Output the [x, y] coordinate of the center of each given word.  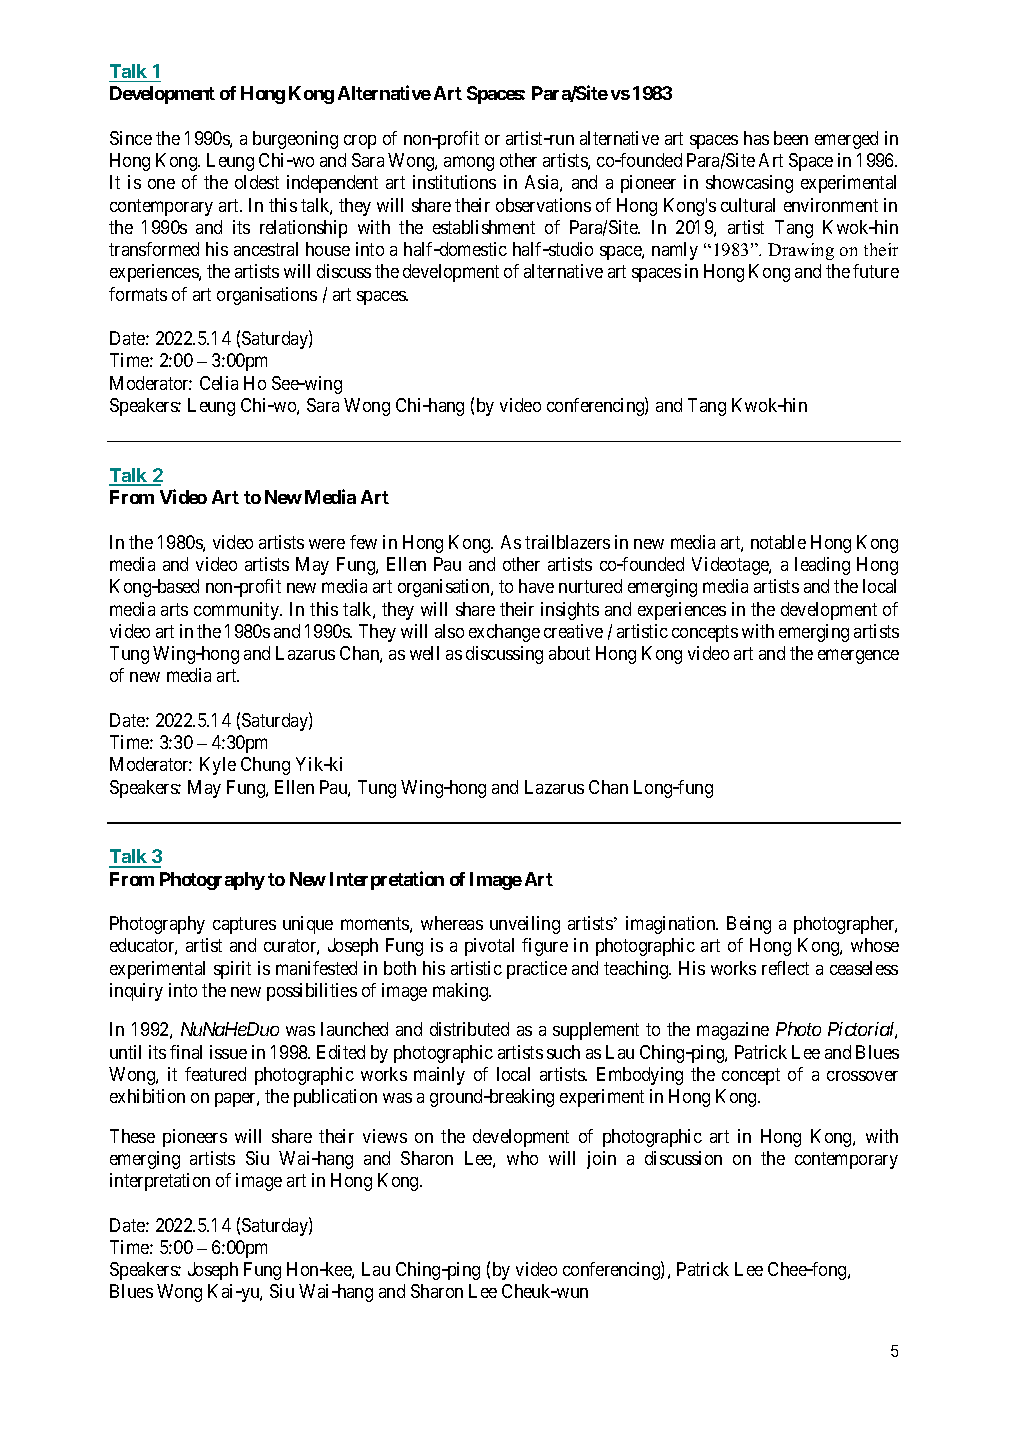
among [469, 163]
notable [778, 542]
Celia [219, 383]
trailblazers [567, 542]
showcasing [749, 184]
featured [215, 1074]
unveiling [525, 925]
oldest [257, 182]
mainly [439, 1076]
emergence [858, 656]
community [238, 611]
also [449, 631]
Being [749, 925]
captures [244, 925]
